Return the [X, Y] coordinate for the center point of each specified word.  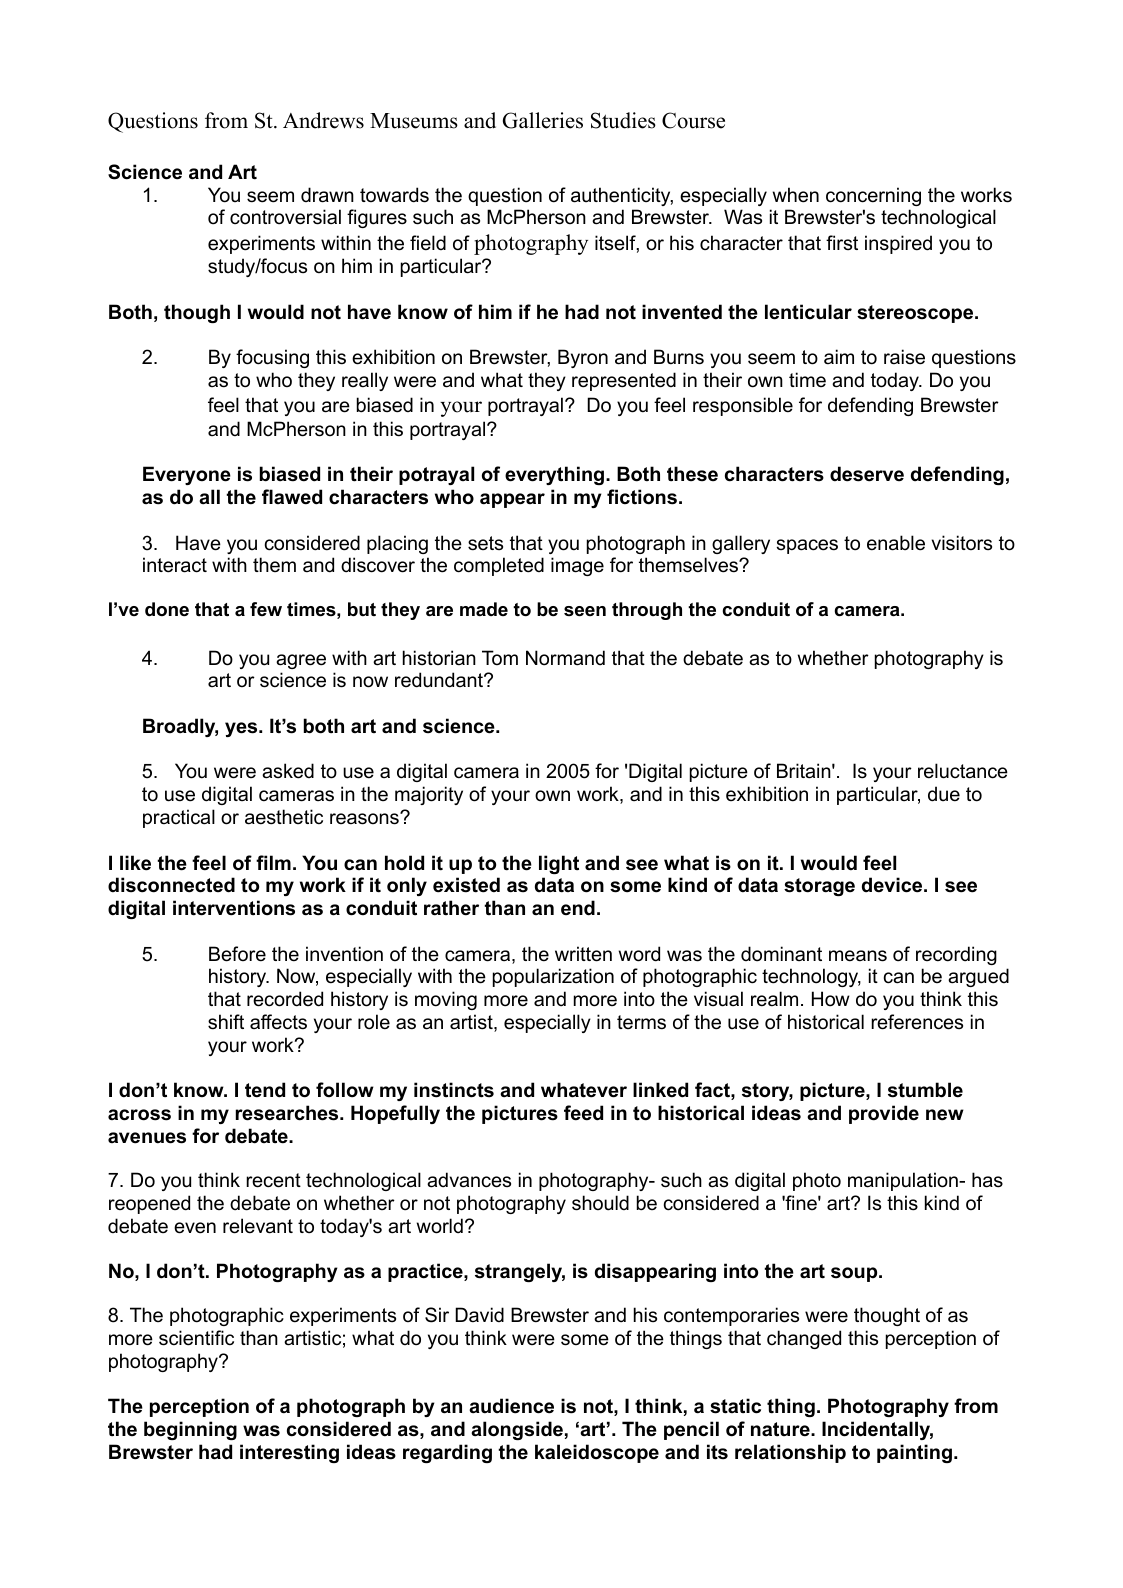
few [266, 609]
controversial [285, 217]
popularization [553, 977]
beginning [190, 1430]
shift [226, 1022]
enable [896, 543]
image [577, 566]
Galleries [543, 120]
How [831, 999]
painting [914, 1453]
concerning [873, 196]
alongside [517, 1430]
